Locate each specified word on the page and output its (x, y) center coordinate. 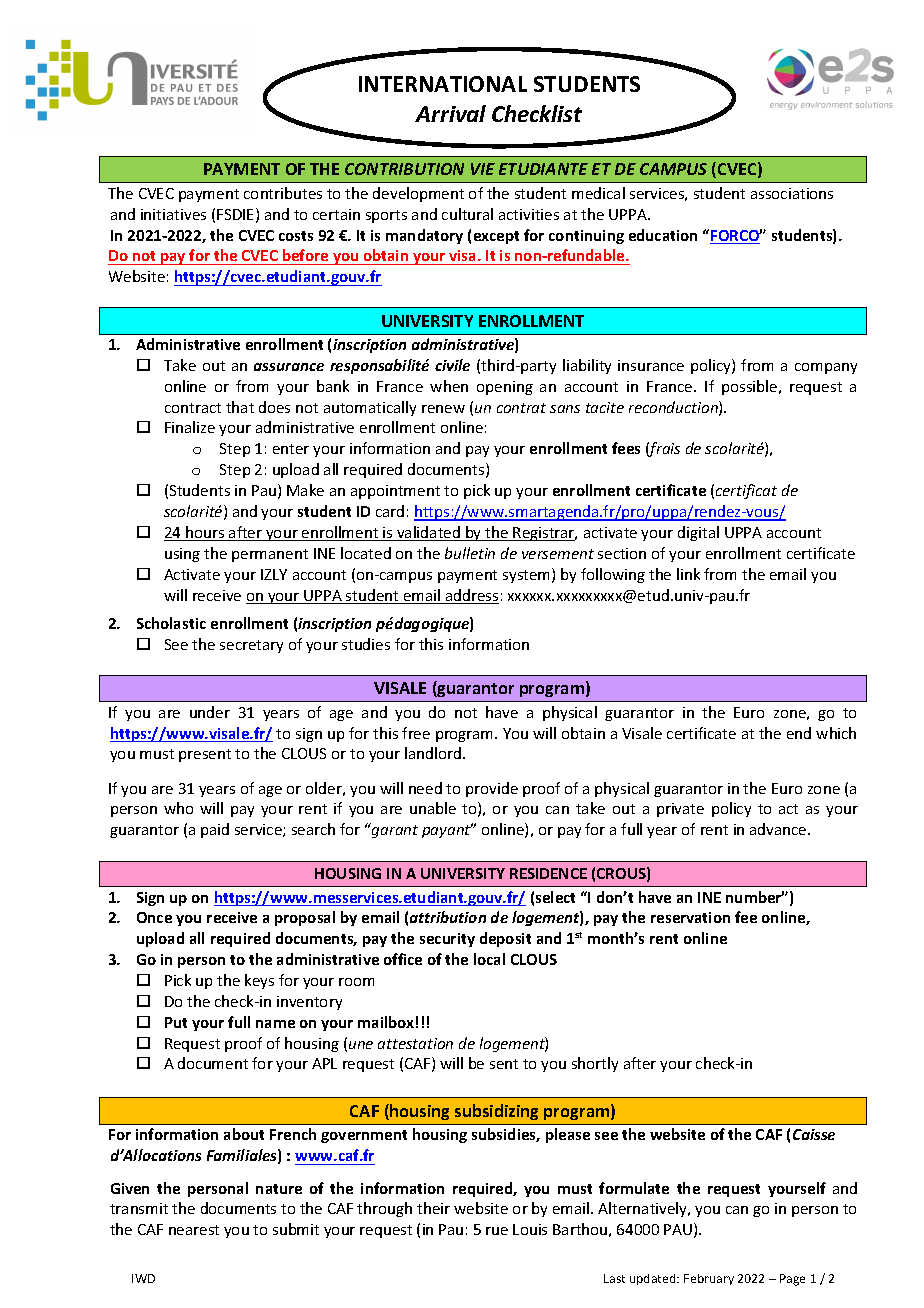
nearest (194, 1230)
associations (792, 193)
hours (205, 533)
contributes (283, 193)
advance (779, 829)
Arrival (450, 113)
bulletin (470, 553)
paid (215, 830)
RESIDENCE (548, 873)
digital (698, 533)
